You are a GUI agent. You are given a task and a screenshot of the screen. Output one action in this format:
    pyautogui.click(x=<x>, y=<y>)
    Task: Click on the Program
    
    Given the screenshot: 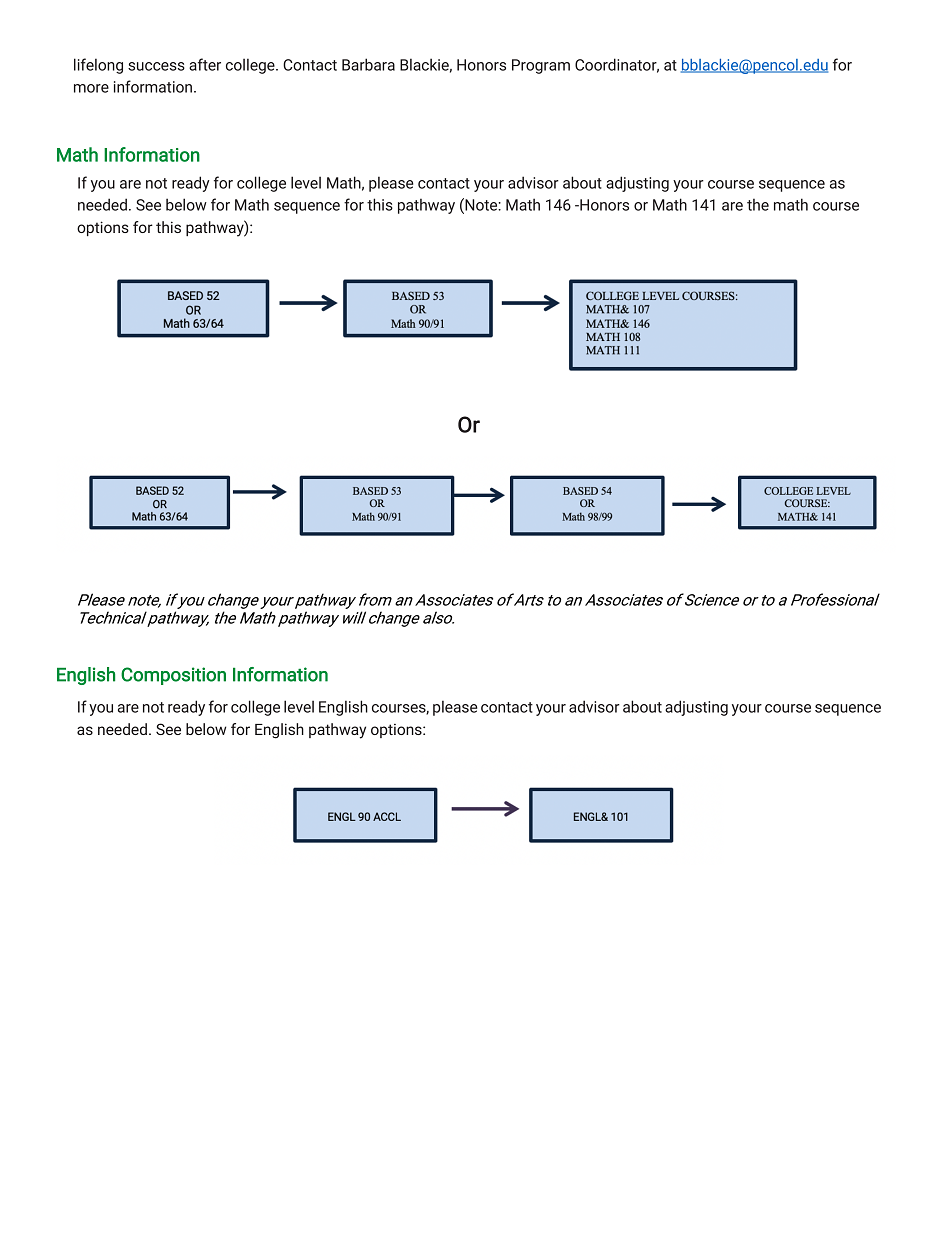 What is the action you would take?
    pyautogui.click(x=541, y=66)
